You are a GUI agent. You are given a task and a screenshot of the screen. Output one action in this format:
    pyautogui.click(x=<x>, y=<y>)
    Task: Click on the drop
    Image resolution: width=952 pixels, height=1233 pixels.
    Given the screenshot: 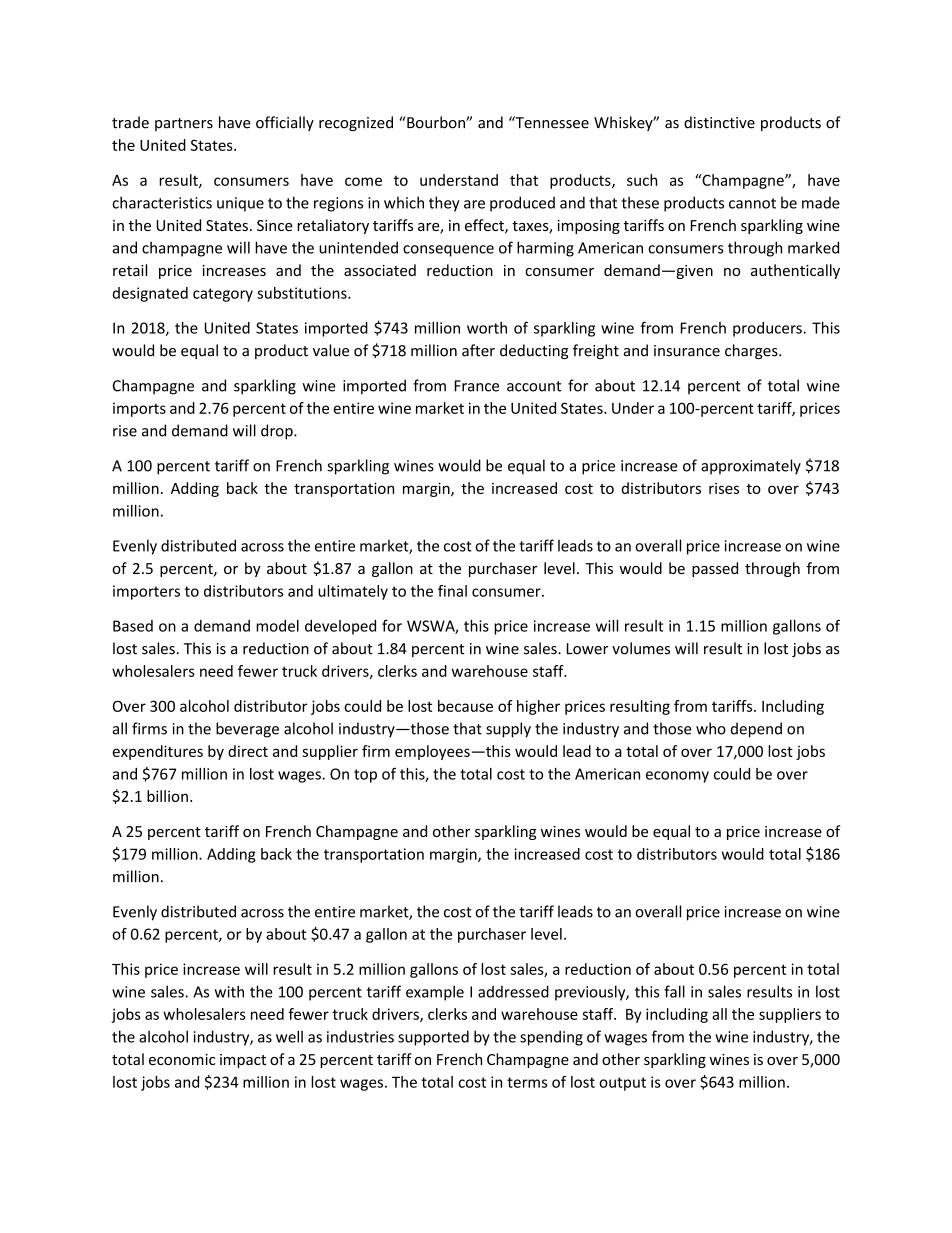 What is the action you would take?
    pyautogui.click(x=278, y=432)
